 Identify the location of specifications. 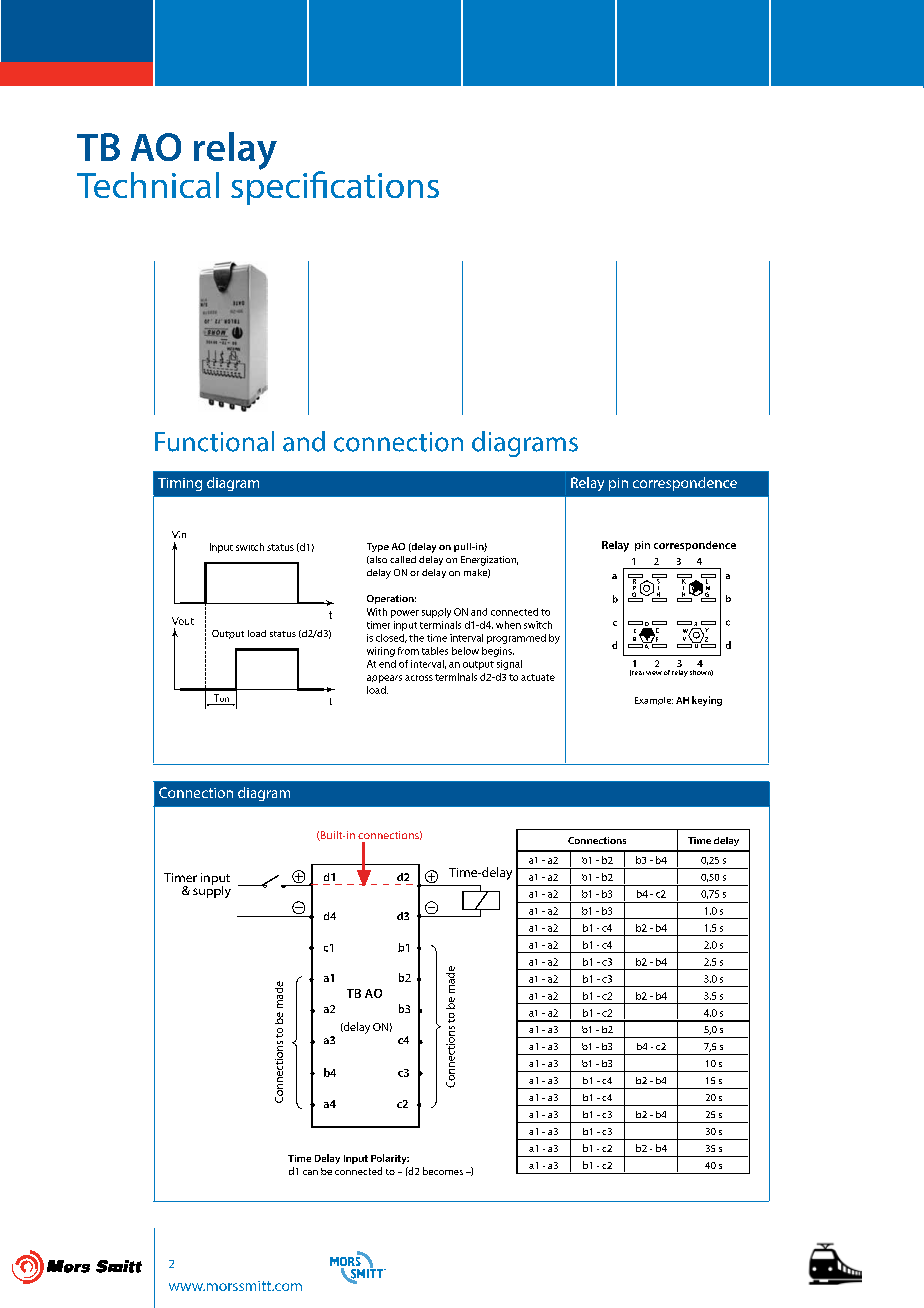
(335, 187).
